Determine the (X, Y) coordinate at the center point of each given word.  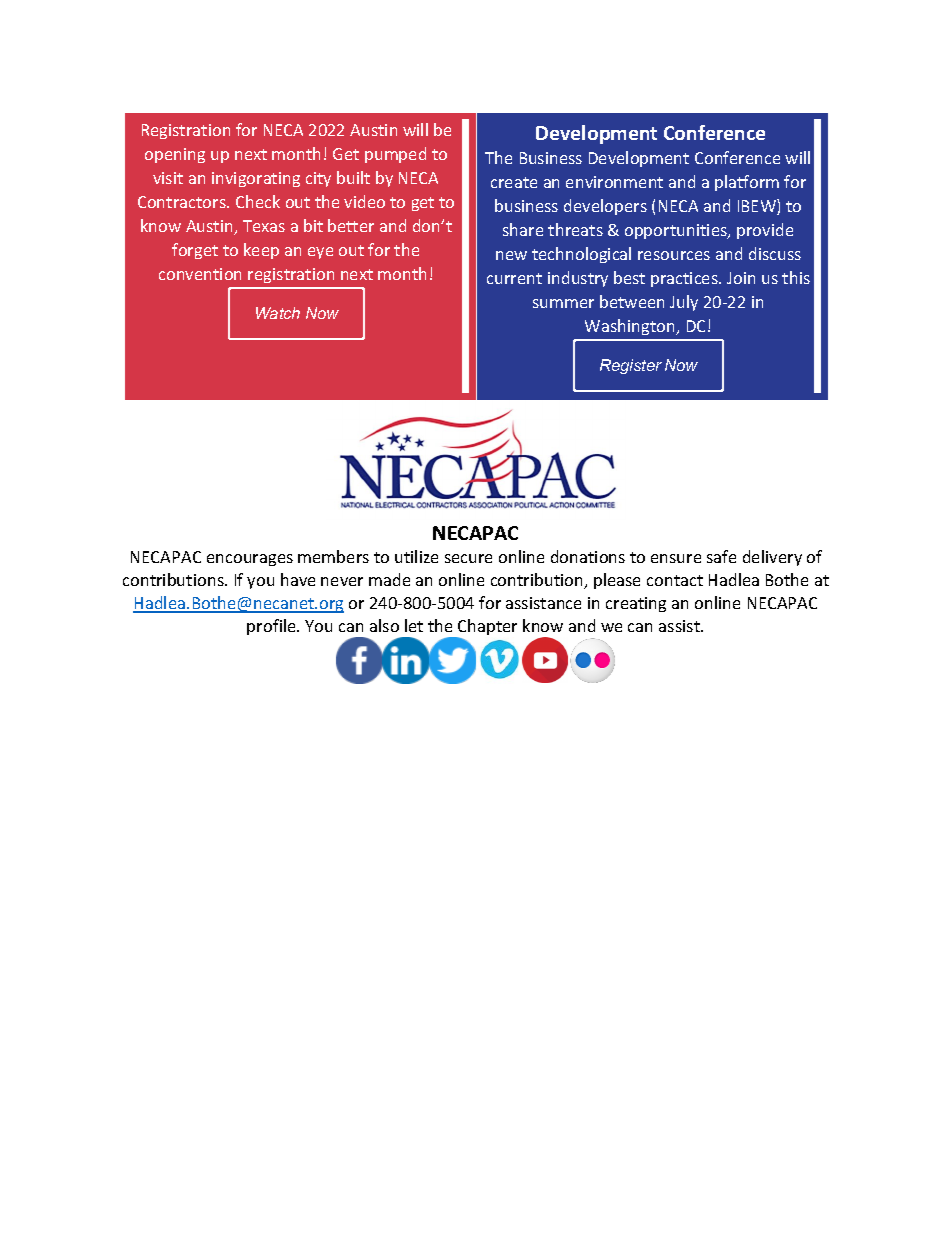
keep (261, 251)
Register (631, 366)
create (514, 182)
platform (747, 183)
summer (563, 303)
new (511, 255)
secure (468, 558)
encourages (250, 560)
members (333, 556)
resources (674, 255)
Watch (278, 313)
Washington (631, 327)
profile (272, 627)
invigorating (256, 179)
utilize (416, 556)
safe (721, 556)
